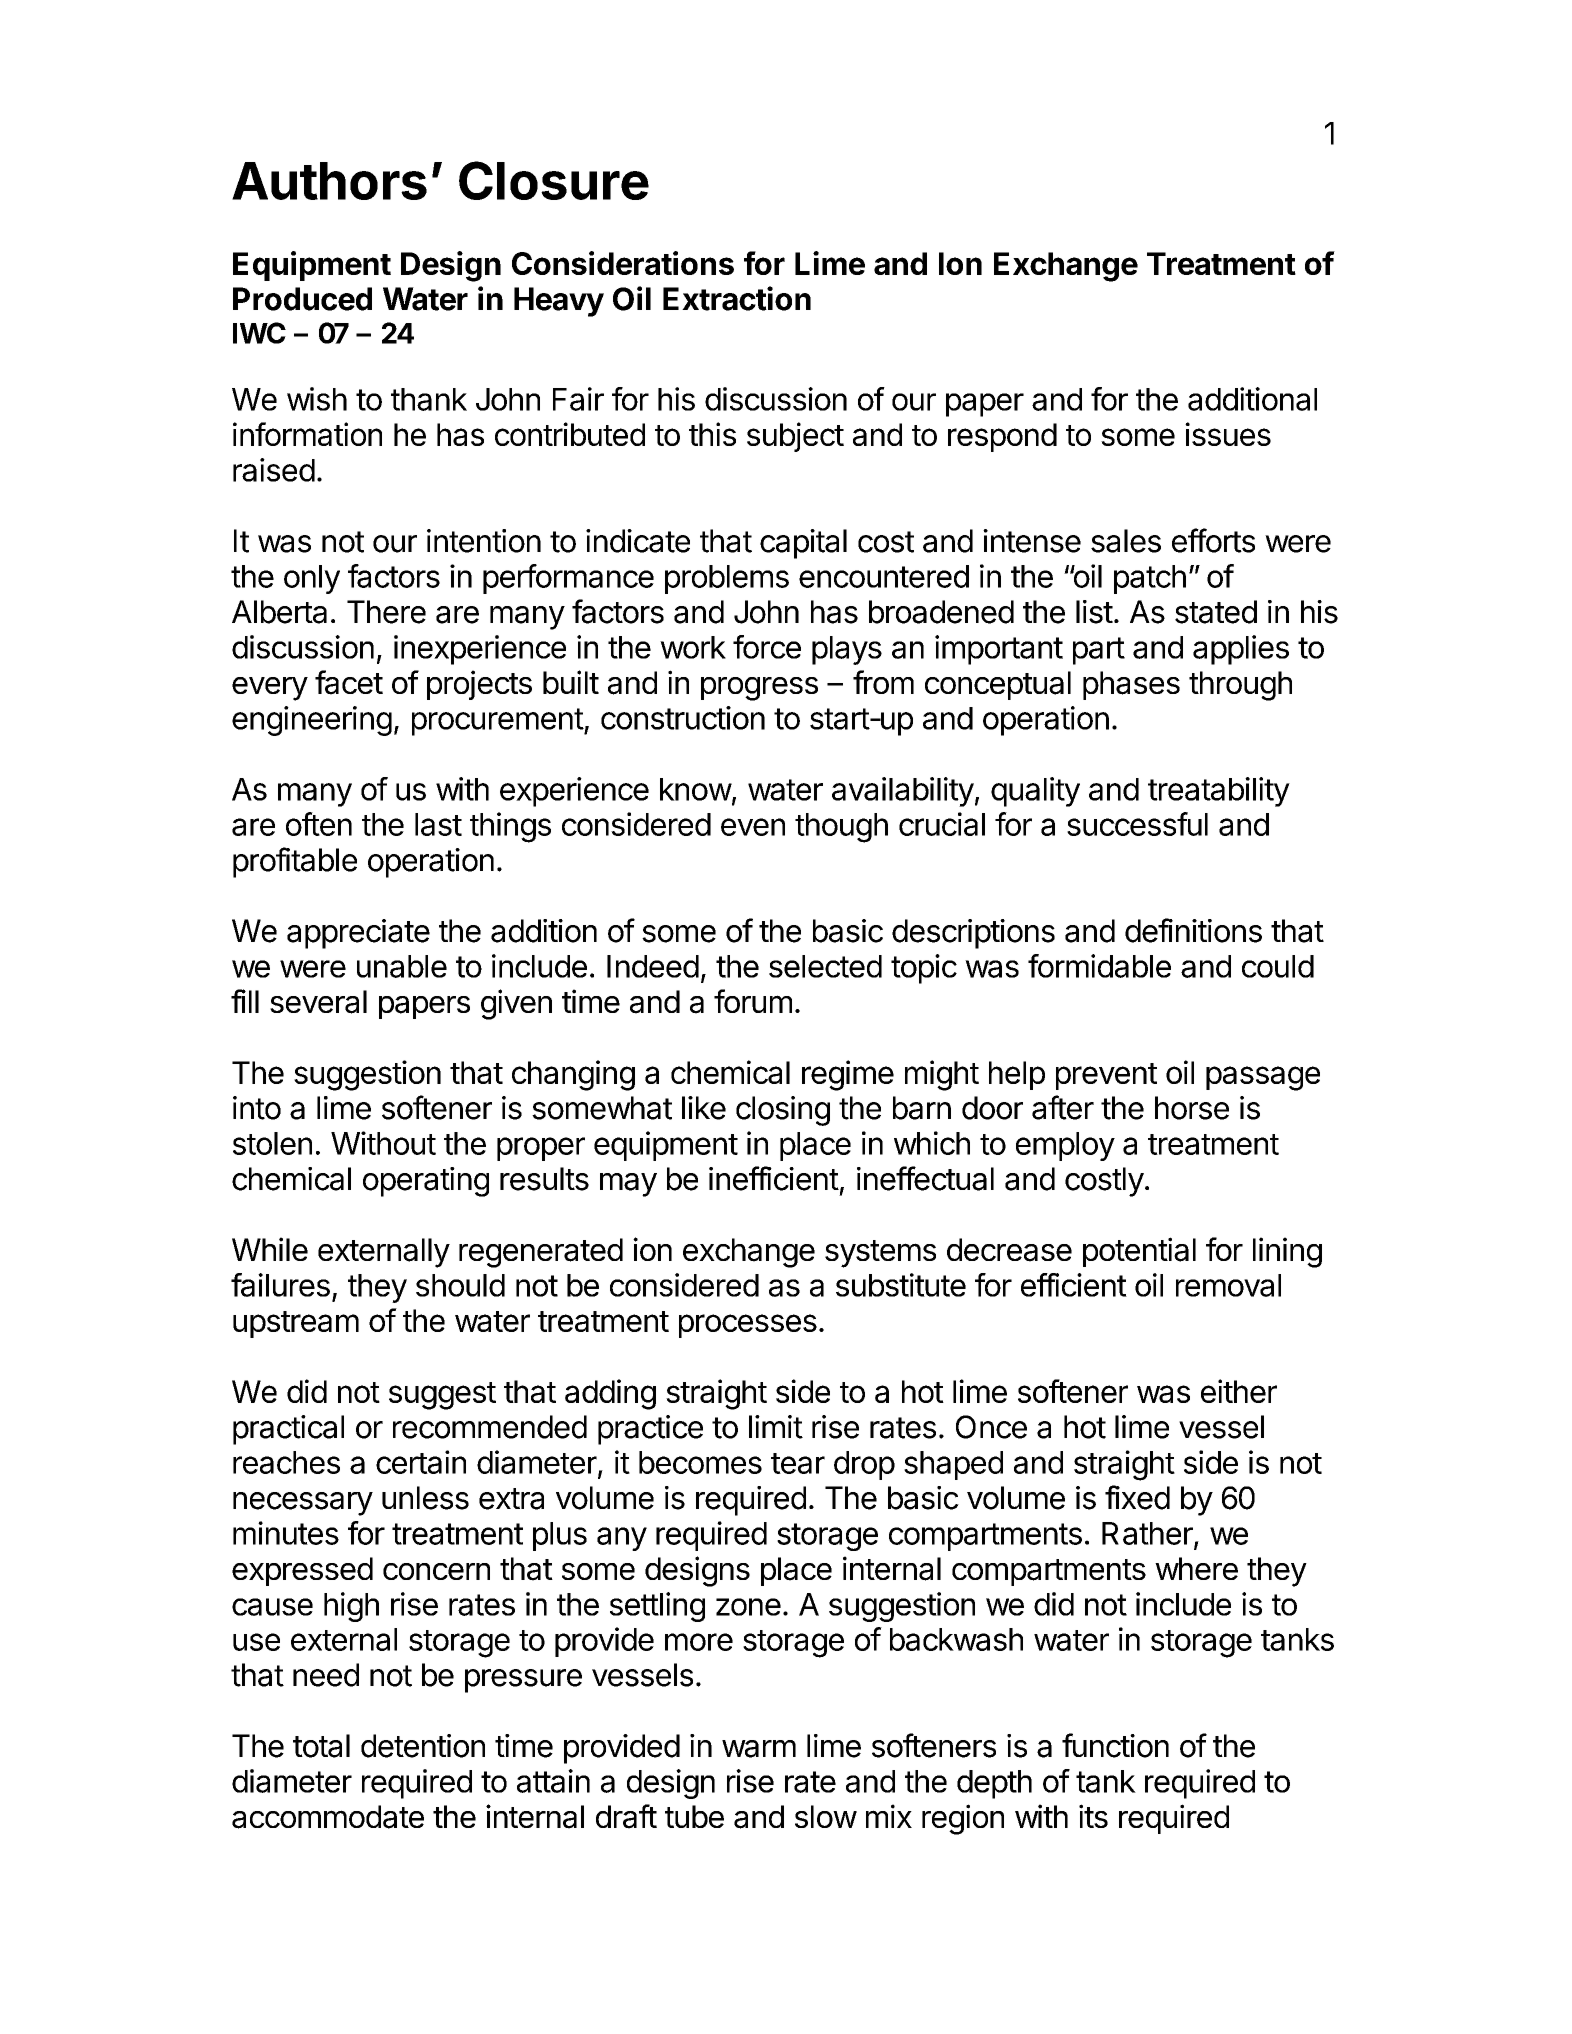 Image resolution: width=1572 pixels, height=2034 pixels. What do you see at coordinates (1115, 1745) in the screenshot?
I see `function` at bounding box center [1115, 1745].
